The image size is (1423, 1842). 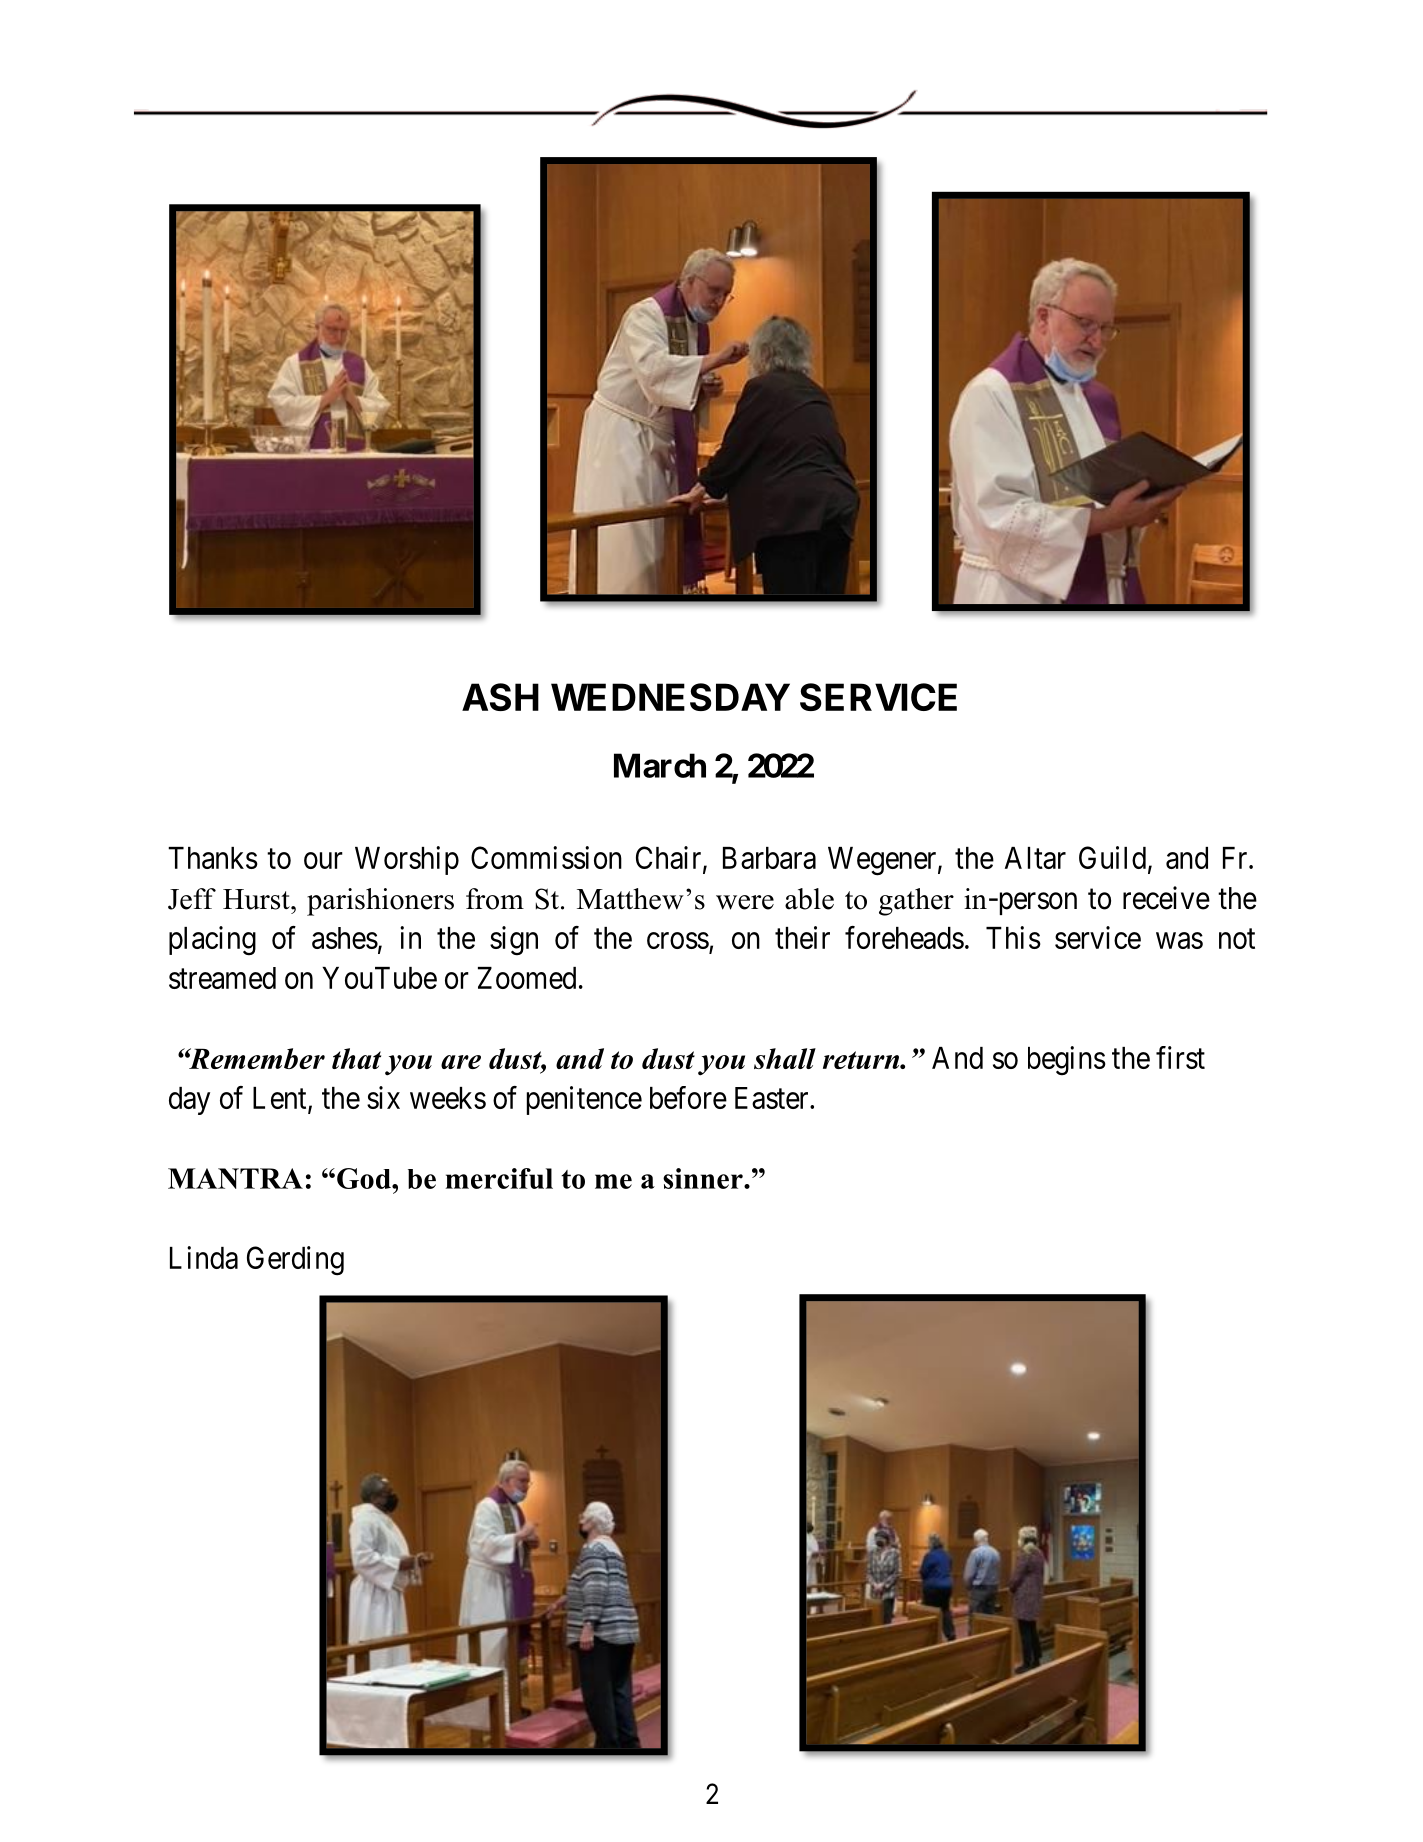 What do you see at coordinates (704, 1178) in the page?
I see `sinner` at bounding box center [704, 1178].
